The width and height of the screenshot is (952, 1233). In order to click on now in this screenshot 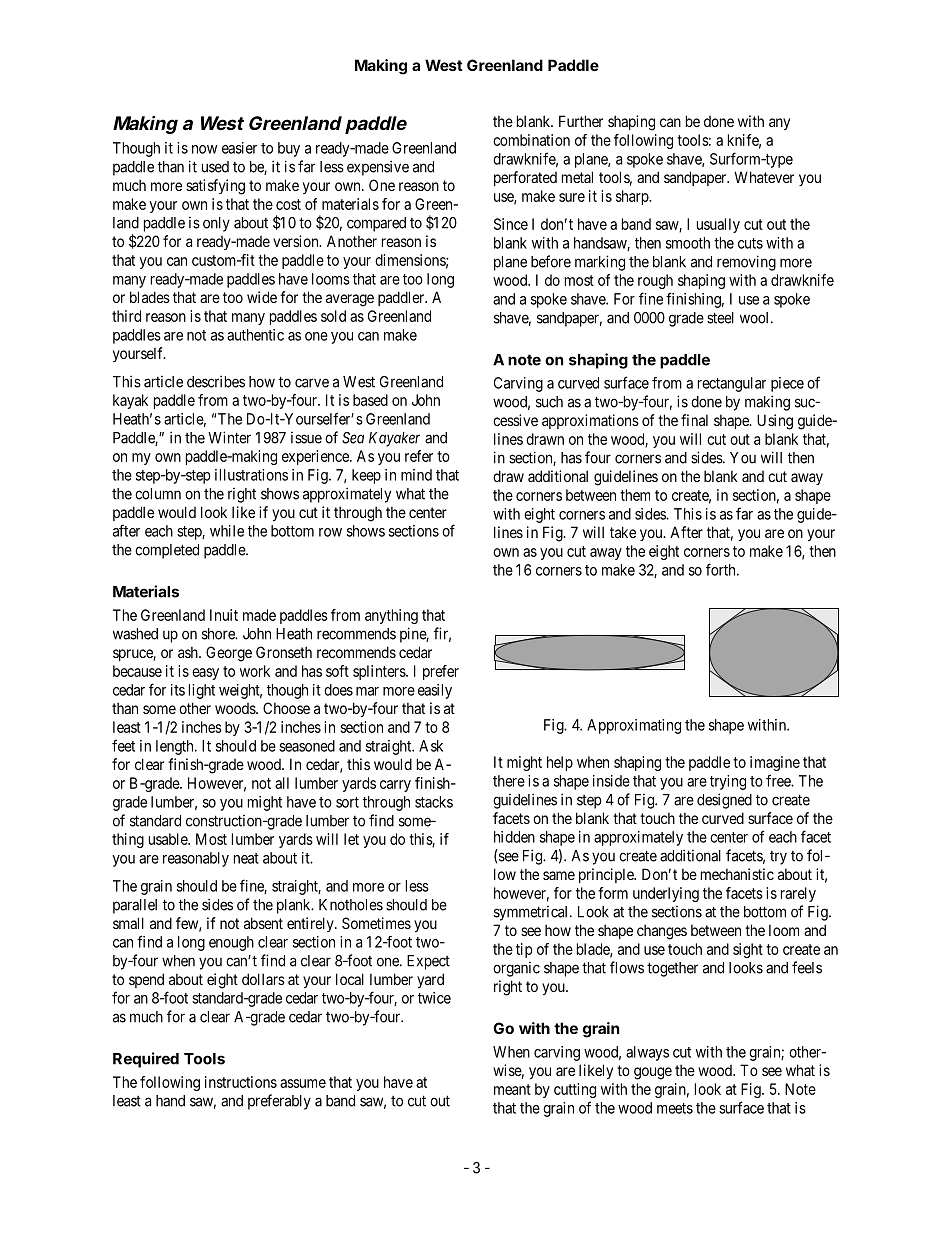, I will do `click(204, 149)`.
